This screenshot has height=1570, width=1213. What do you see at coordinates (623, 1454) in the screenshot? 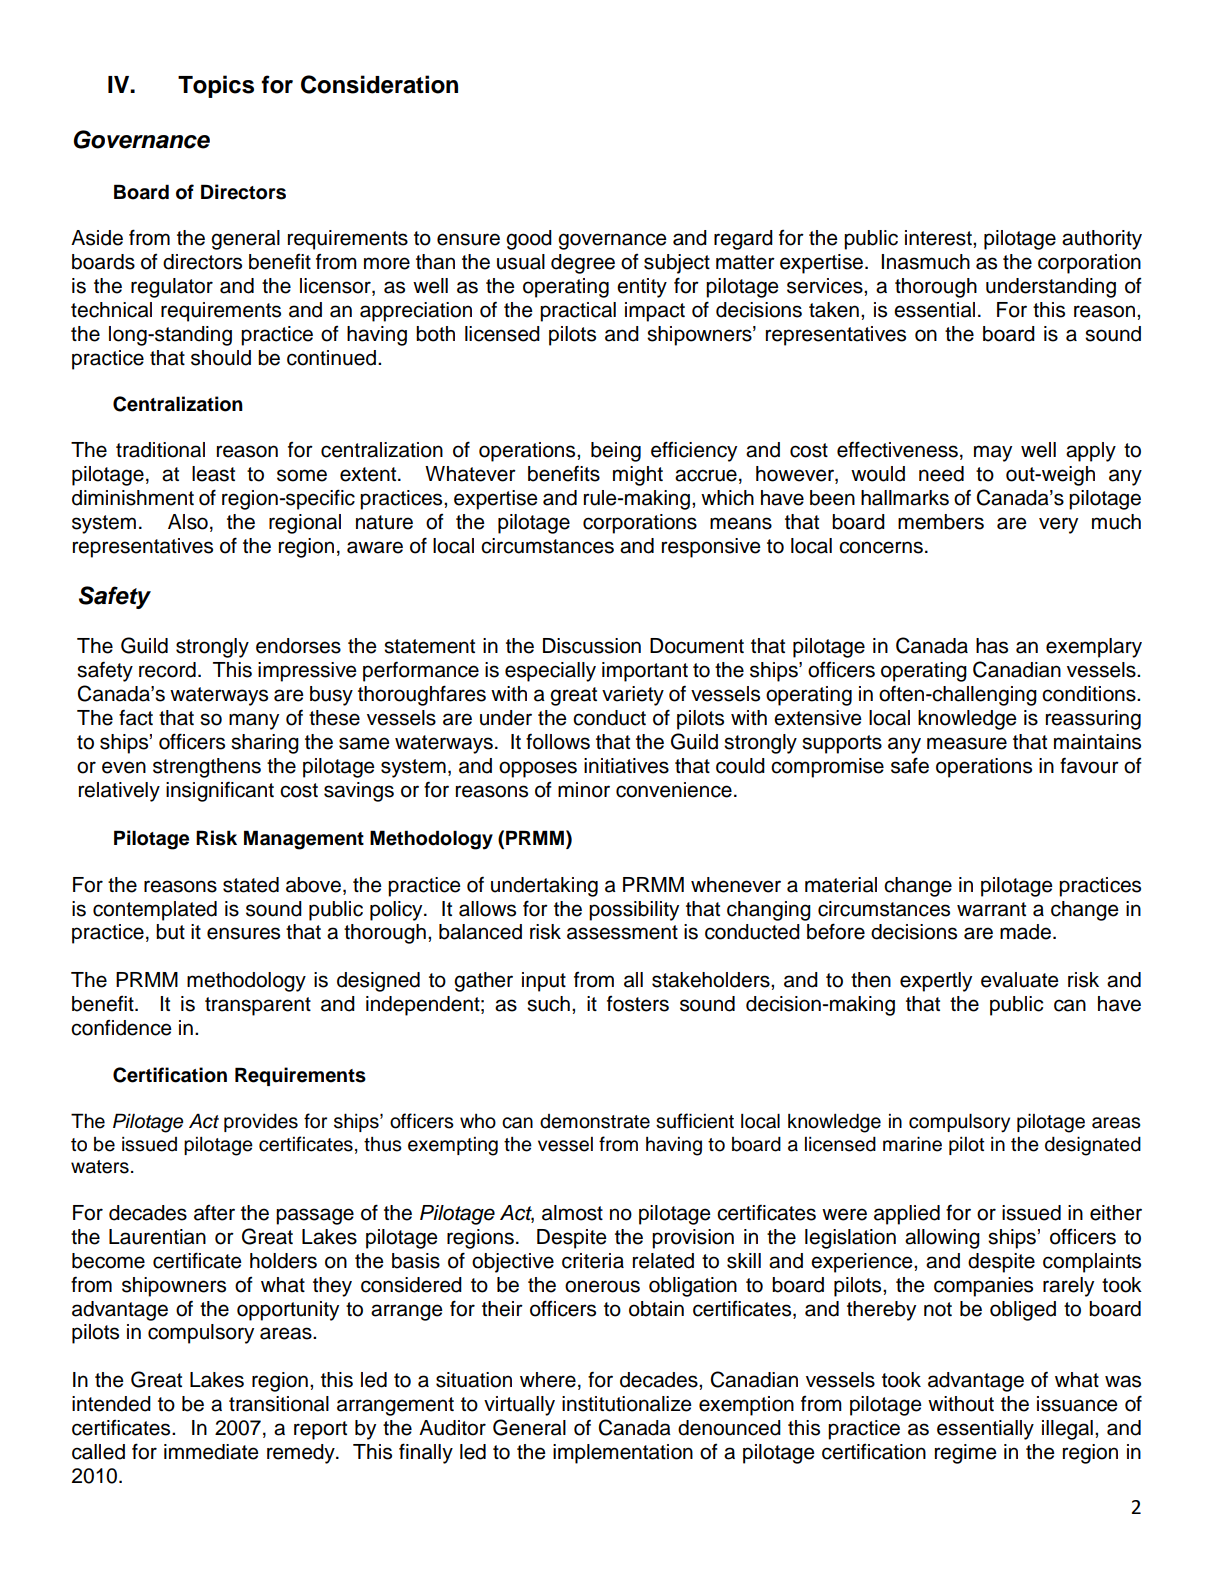
I see `implementation` at bounding box center [623, 1454].
